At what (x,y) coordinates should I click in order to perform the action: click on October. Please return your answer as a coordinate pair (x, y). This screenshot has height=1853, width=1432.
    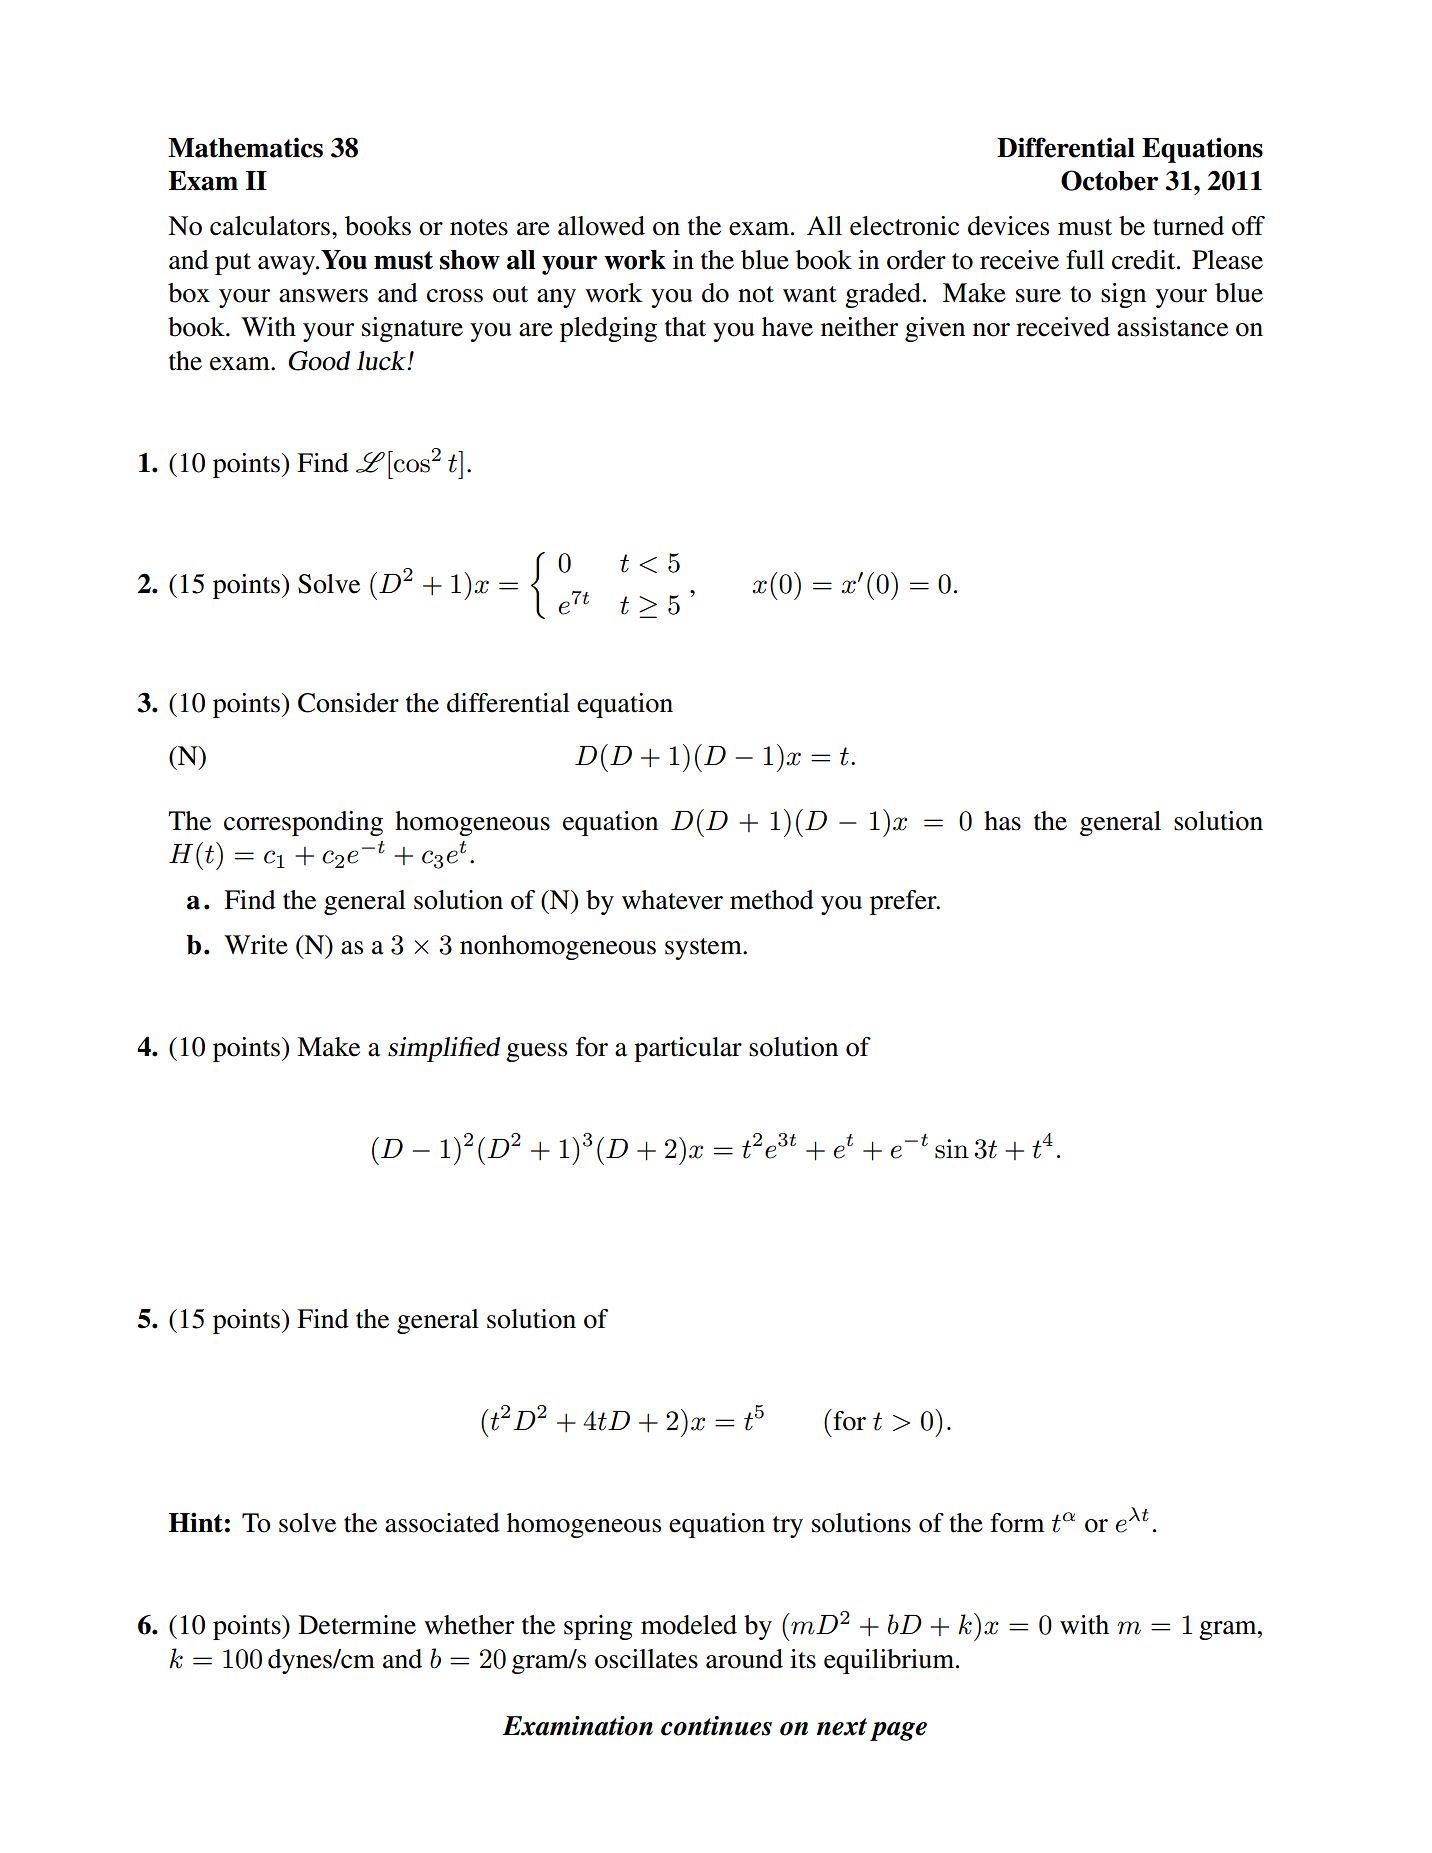
    Looking at the image, I should click on (1109, 180).
